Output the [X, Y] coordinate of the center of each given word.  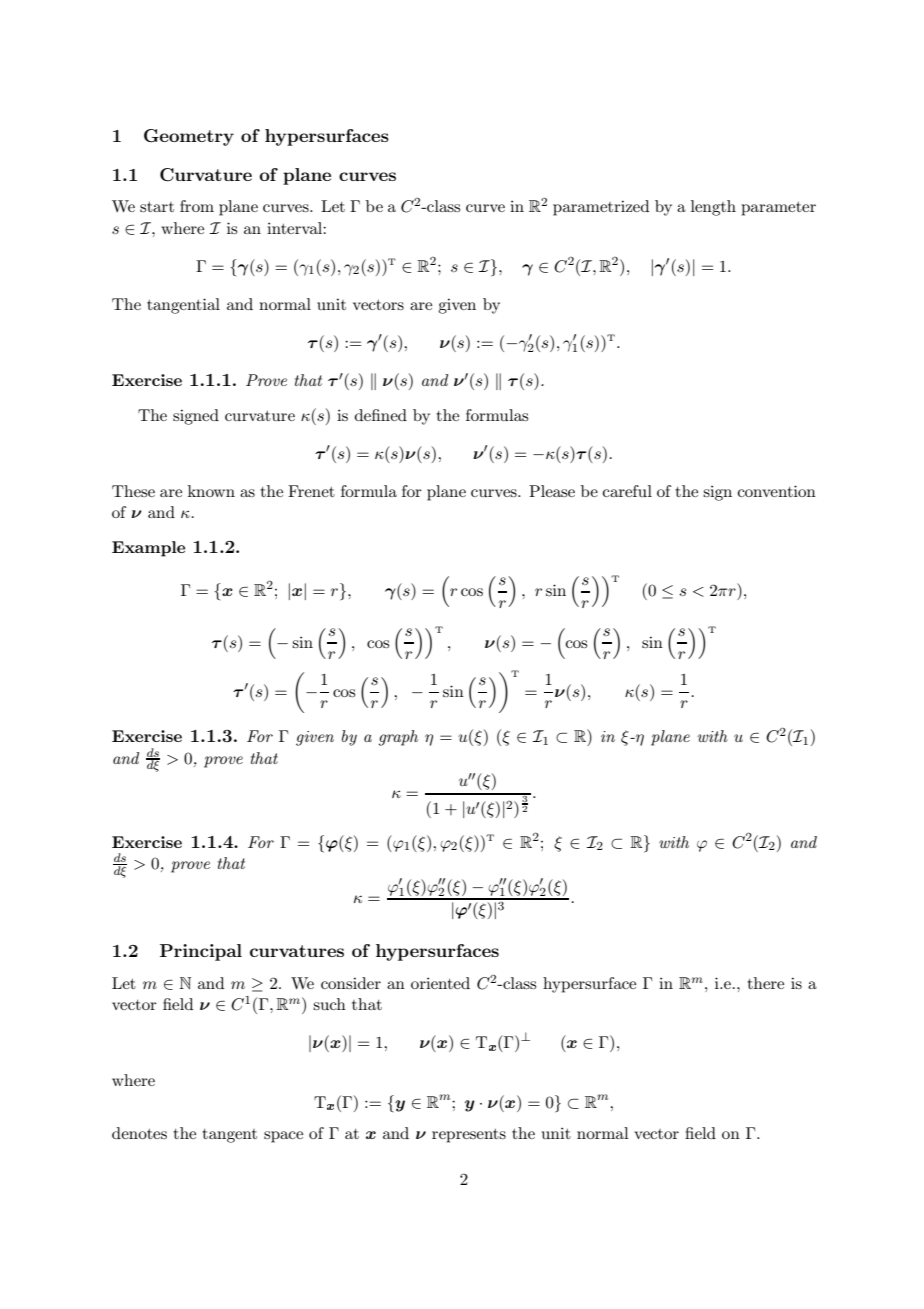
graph [398, 738]
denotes [139, 1133]
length [713, 208]
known [211, 491]
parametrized [601, 208]
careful [627, 491]
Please [552, 491]
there [766, 983]
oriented [440, 983]
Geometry [189, 137]
